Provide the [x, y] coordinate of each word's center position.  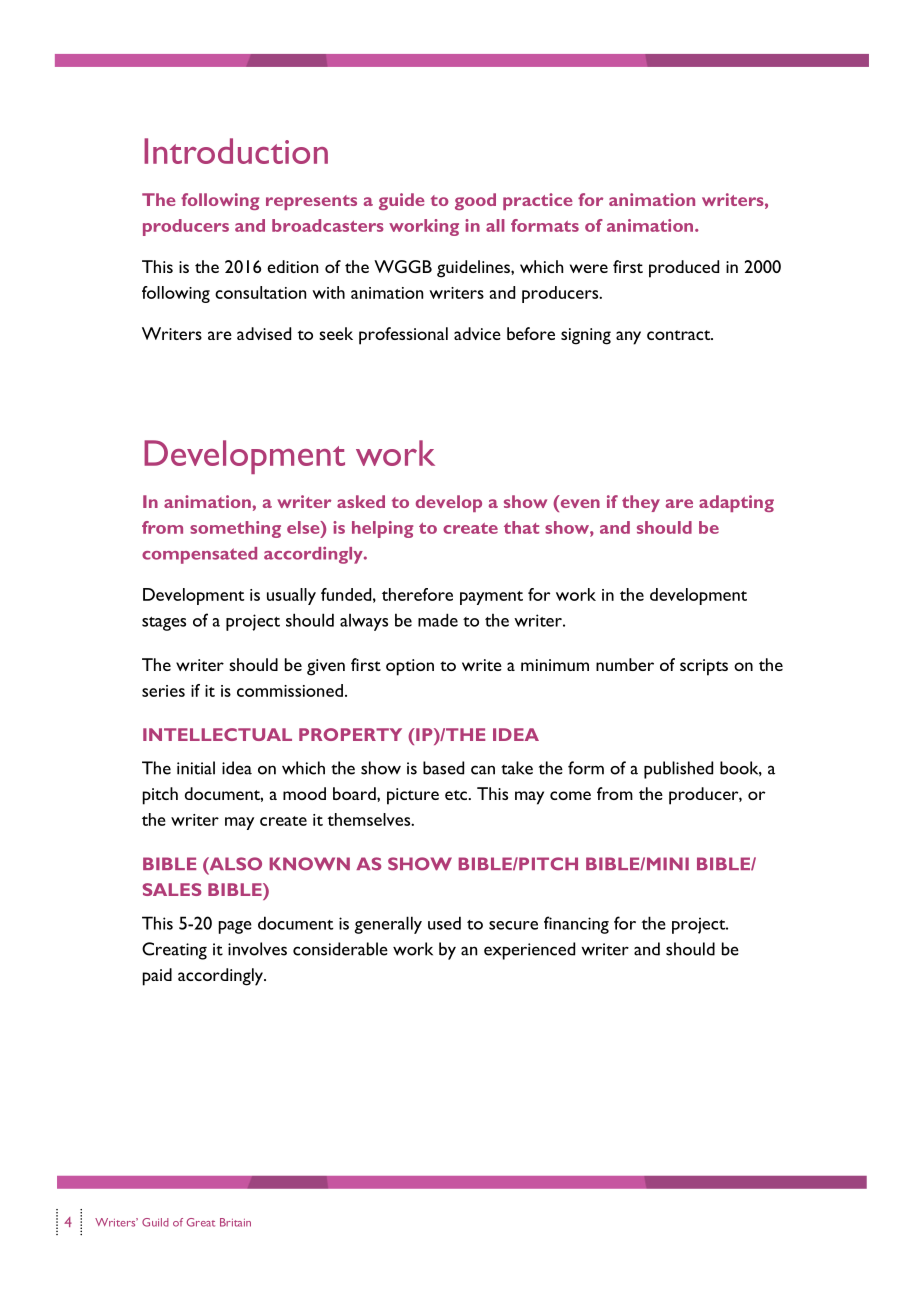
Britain [235, 1222]
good [475, 201]
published [678, 770]
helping [383, 529]
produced [684, 269]
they [641, 503]
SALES [172, 889]
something [235, 529]
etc [457, 795]
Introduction [236, 151]
